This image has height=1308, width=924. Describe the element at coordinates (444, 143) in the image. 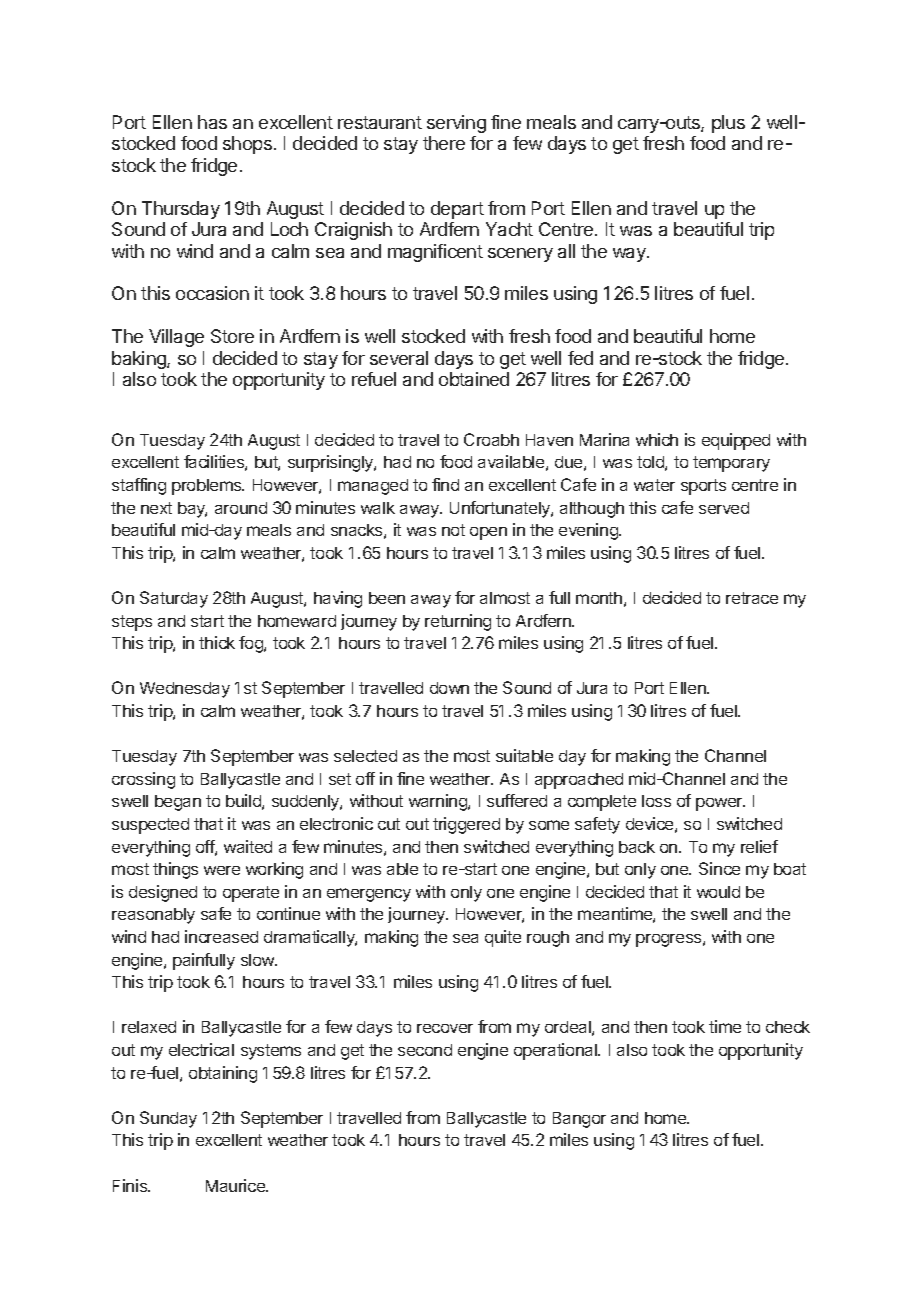

I see `there` at that location.
